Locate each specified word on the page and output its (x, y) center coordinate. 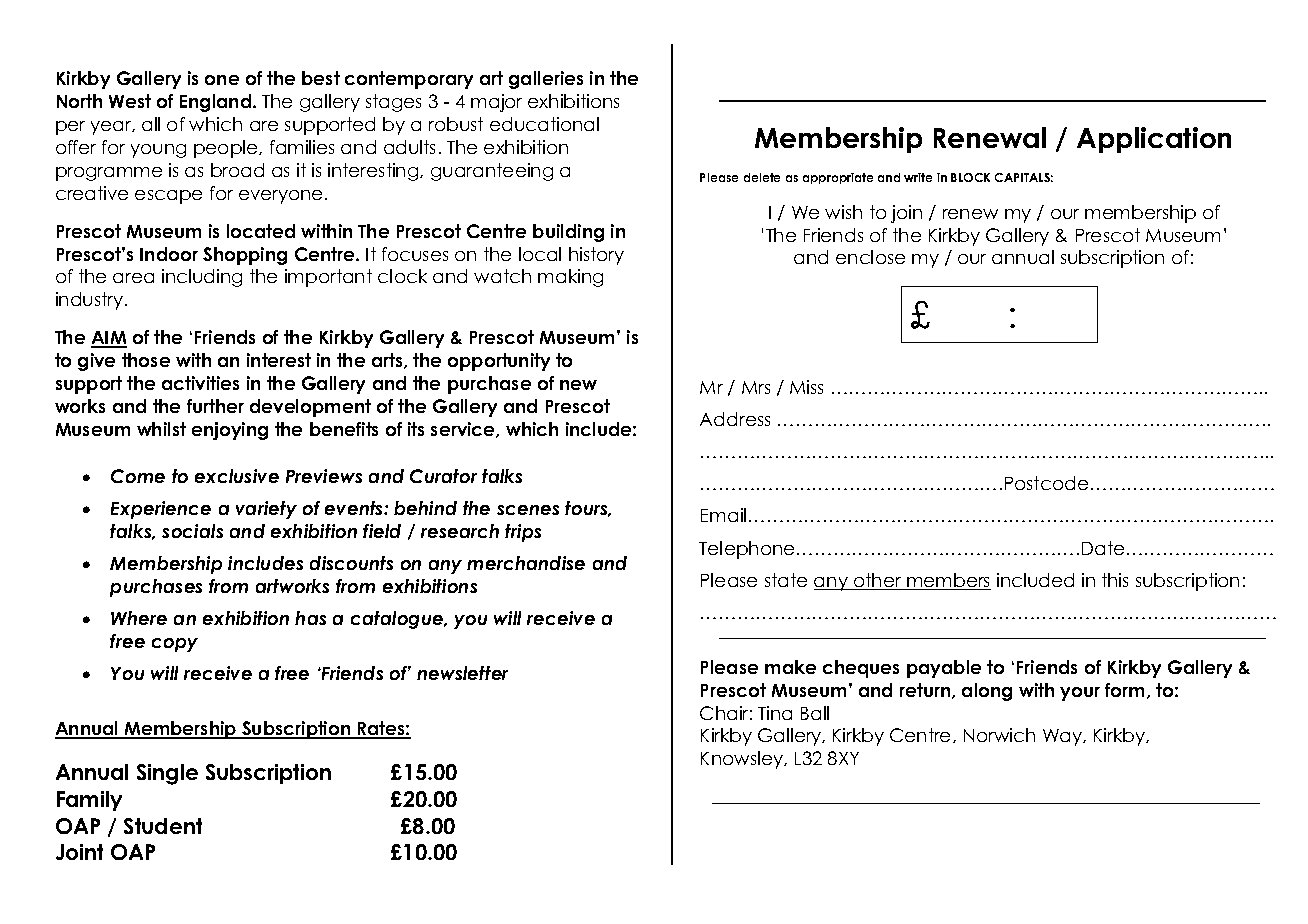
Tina (775, 713)
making (570, 278)
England (217, 103)
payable (944, 669)
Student (163, 826)
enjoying (230, 431)
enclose (870, 257)
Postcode (1046, 483)
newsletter (462, 673)
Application (1154, 140)
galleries (546, 80)
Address (735, 419)
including (202, 278)
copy (175, 645)
